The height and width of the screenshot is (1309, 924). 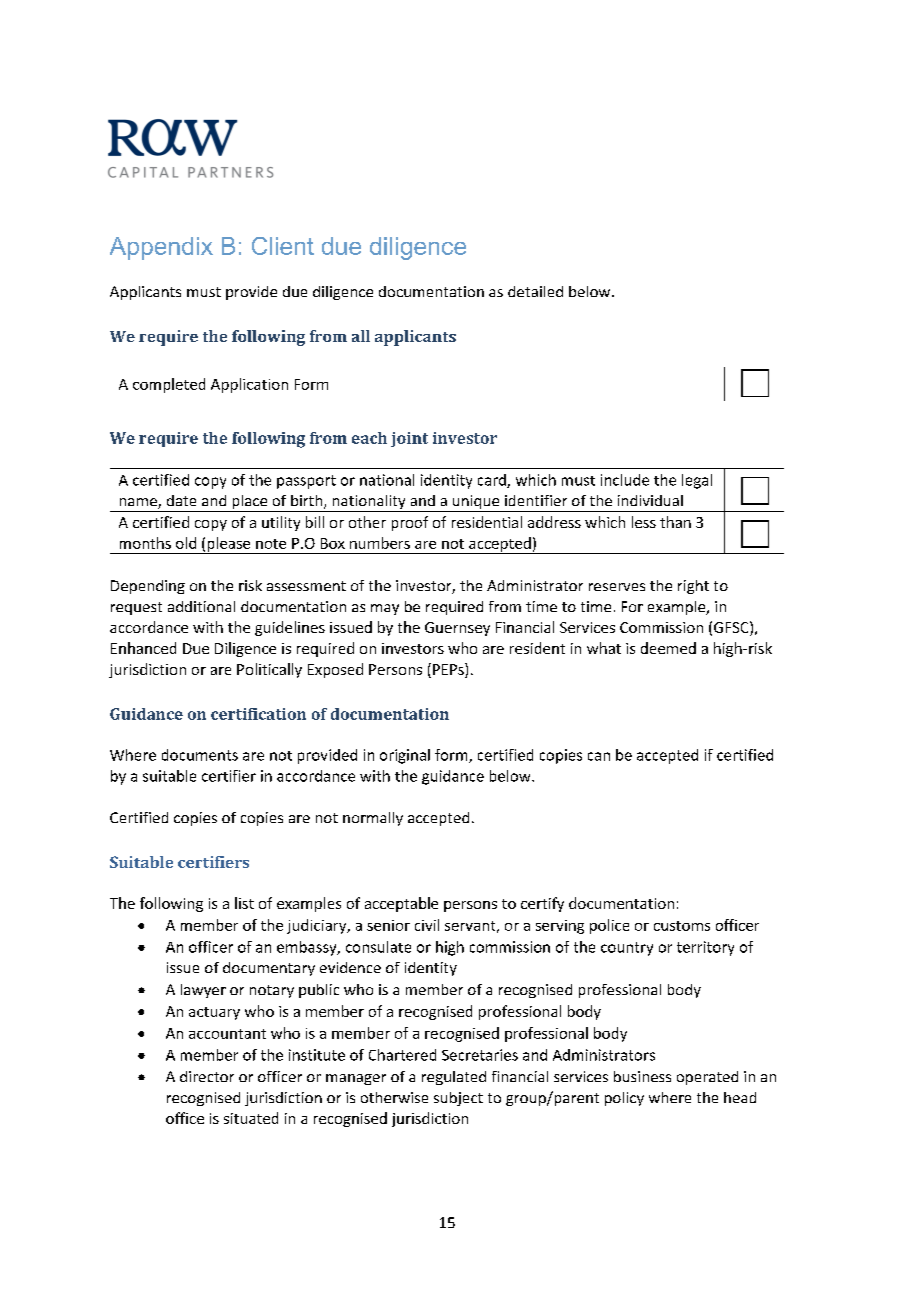 What do you see at coordinates (668, 648) in the screenshot?
I see `deemed` at bounding box center [668, 648].
